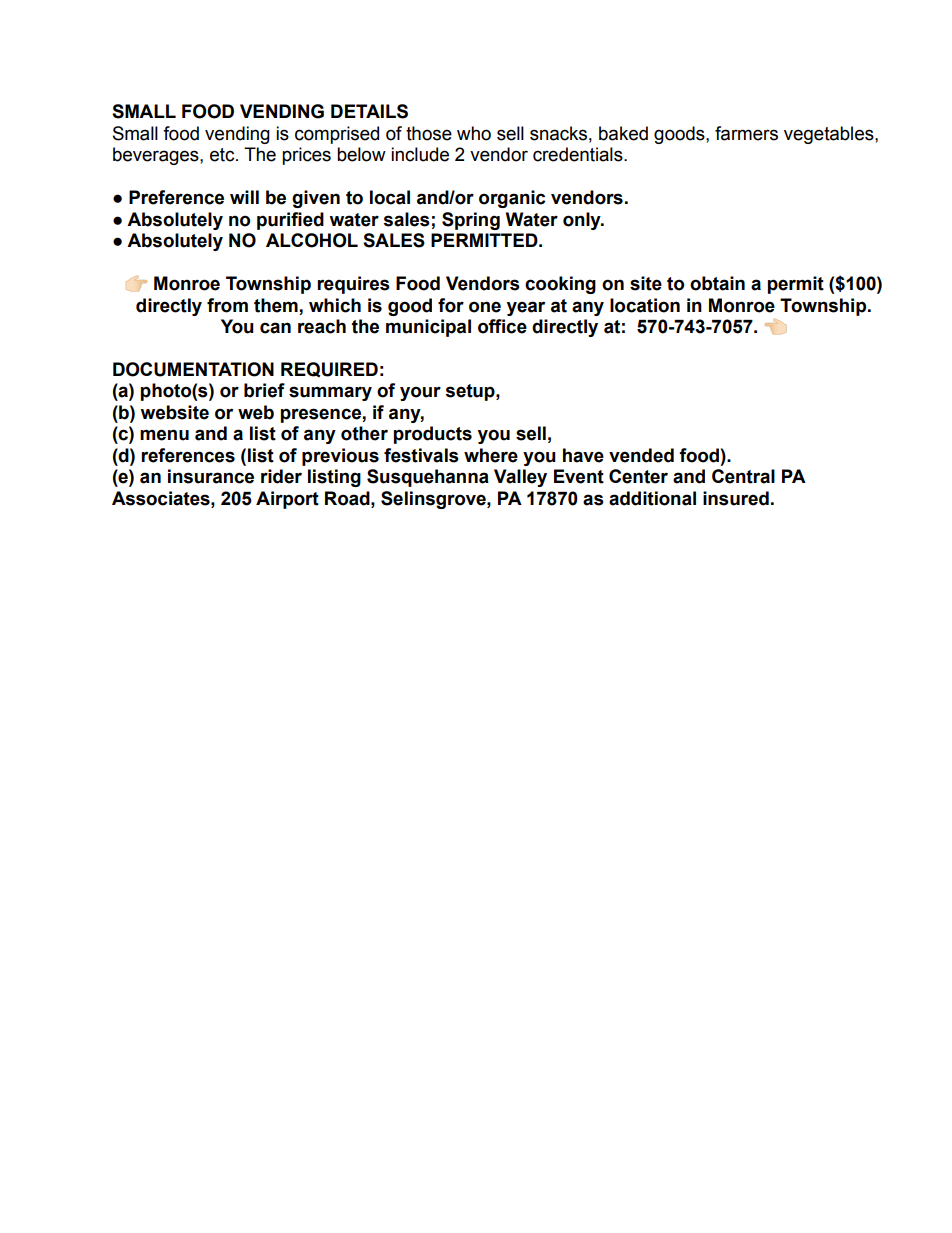  Describe the element at coordinates (211, 476) in the screenshot. I see `insurance` at that location.
